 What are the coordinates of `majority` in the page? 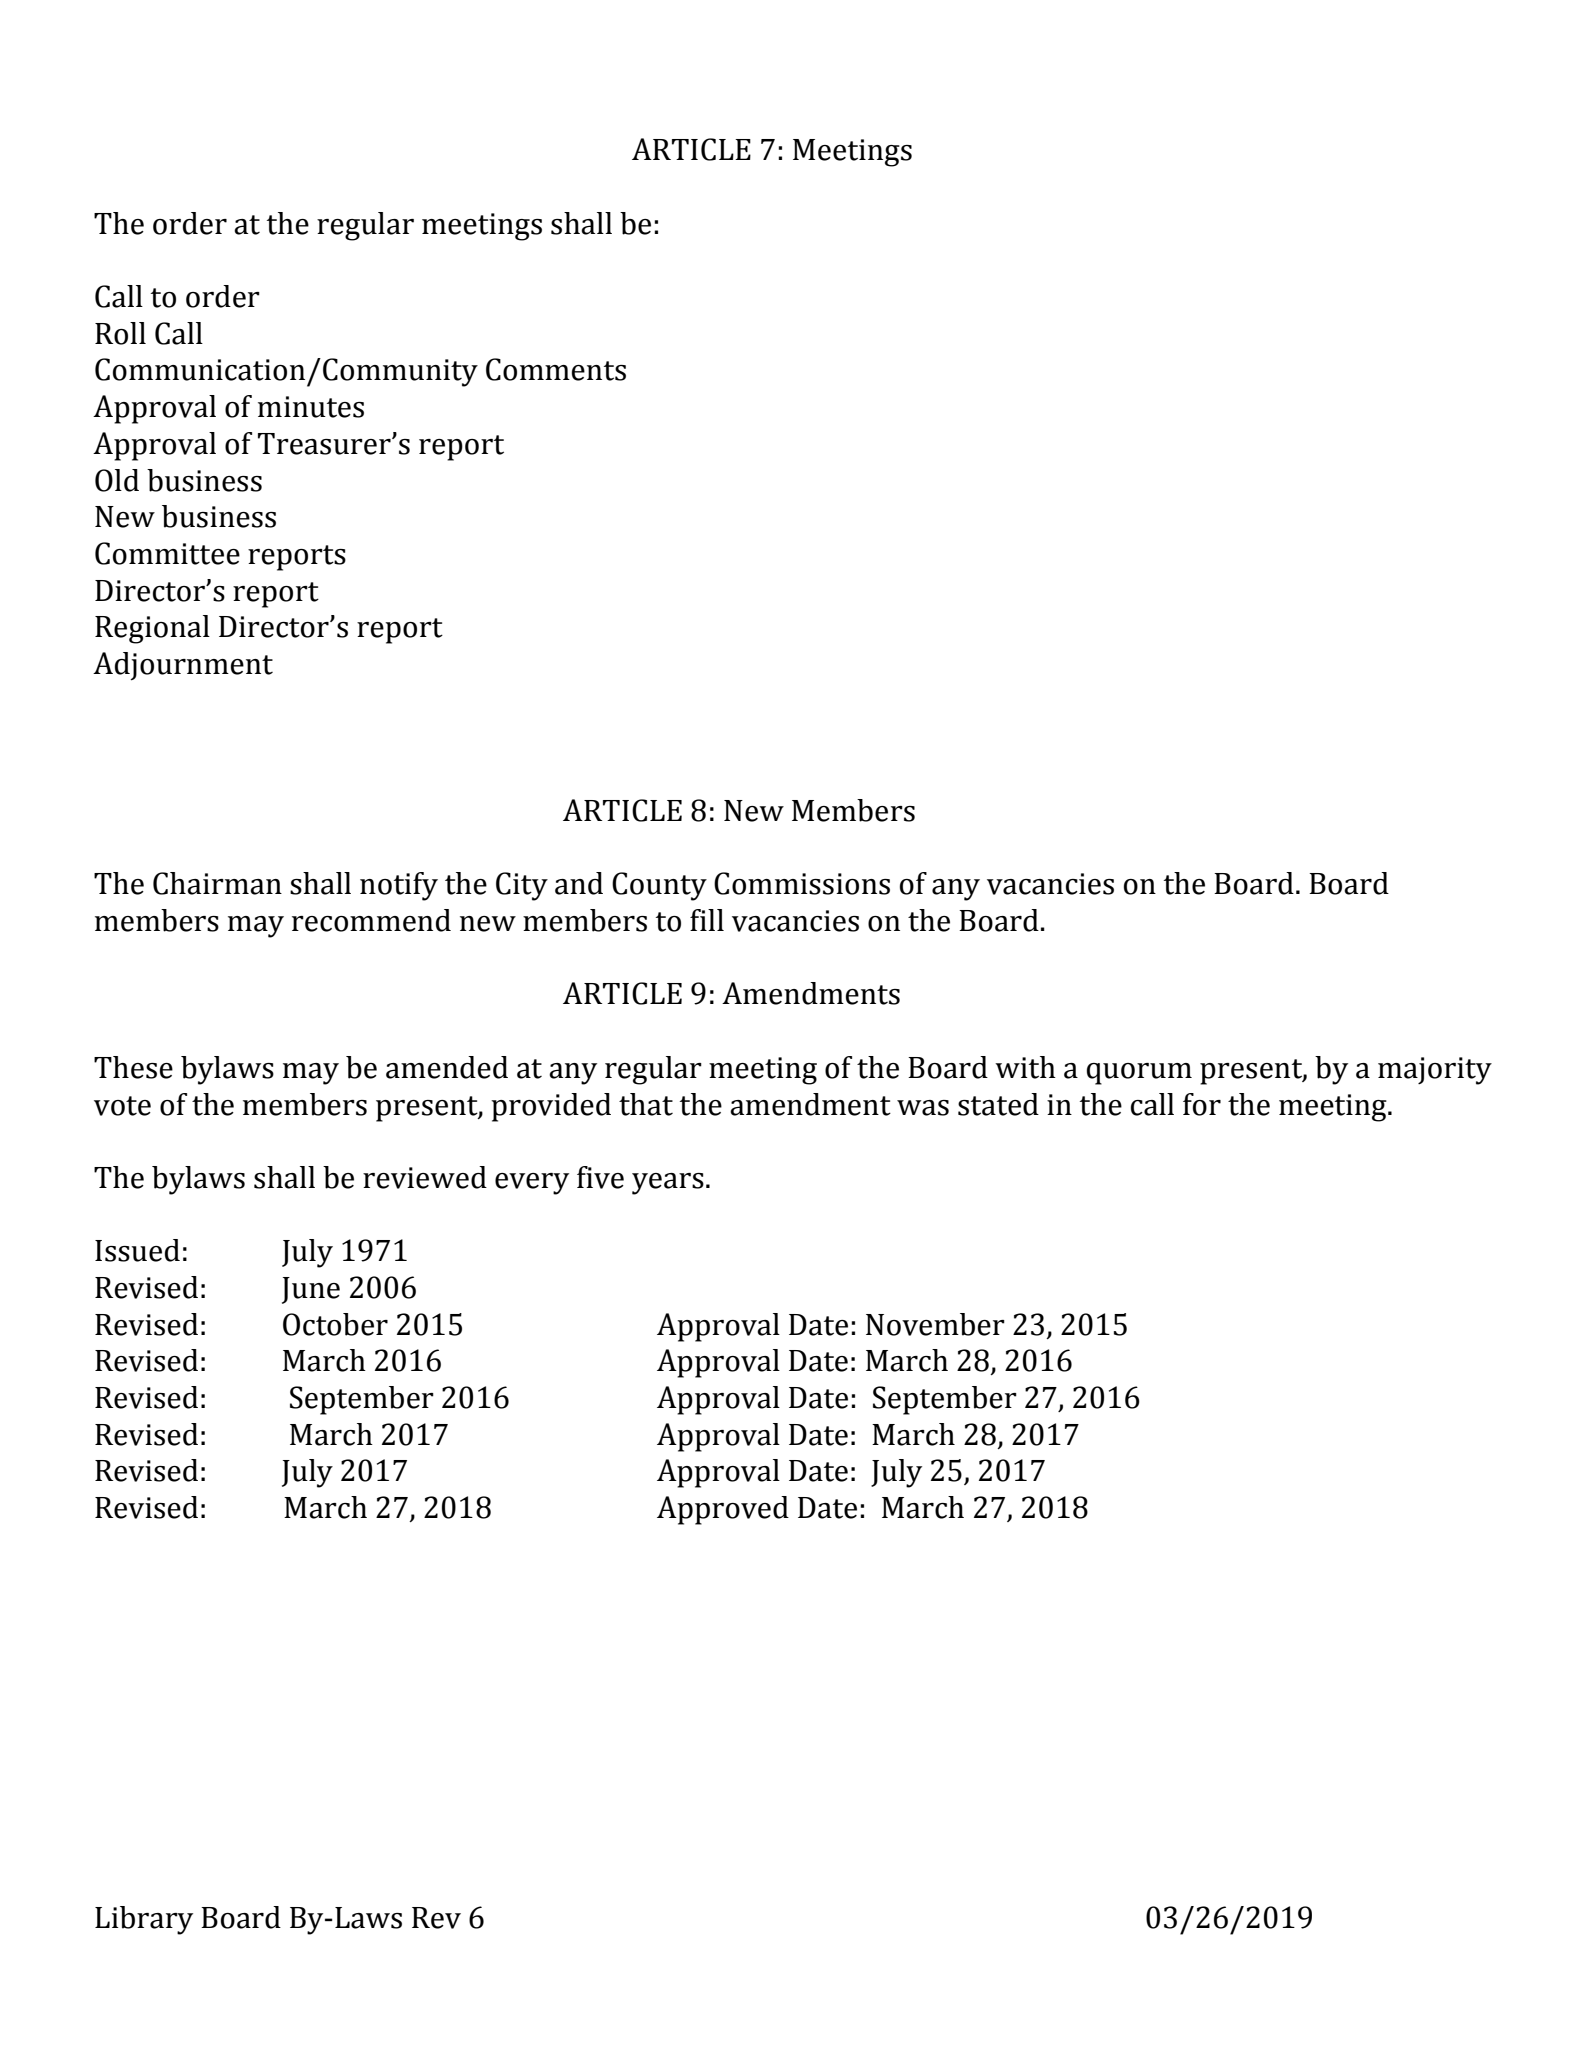 It's located at (1435, 1071).
